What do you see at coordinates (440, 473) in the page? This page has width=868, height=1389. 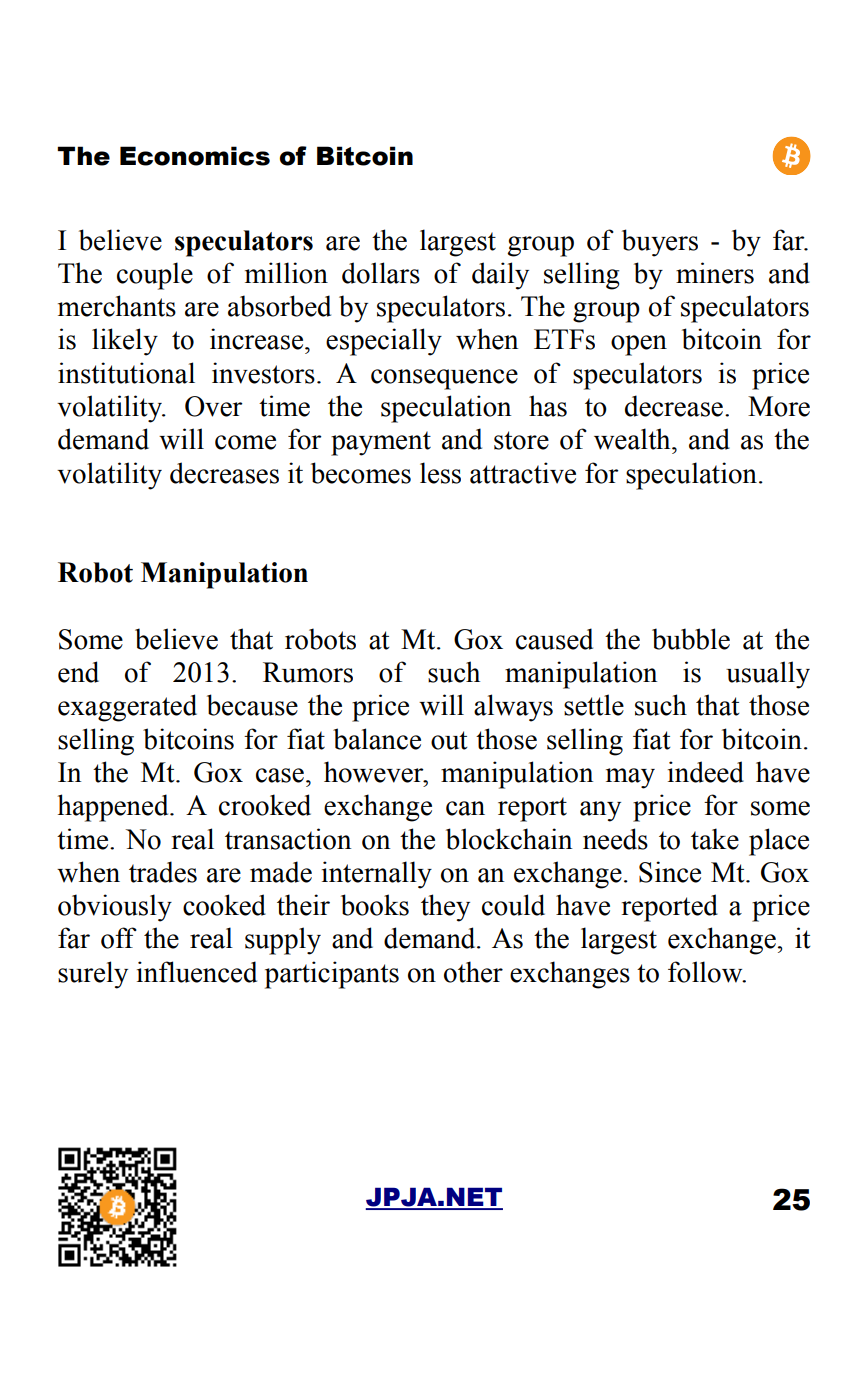 I see `less` at bounding box center [440, 473].
